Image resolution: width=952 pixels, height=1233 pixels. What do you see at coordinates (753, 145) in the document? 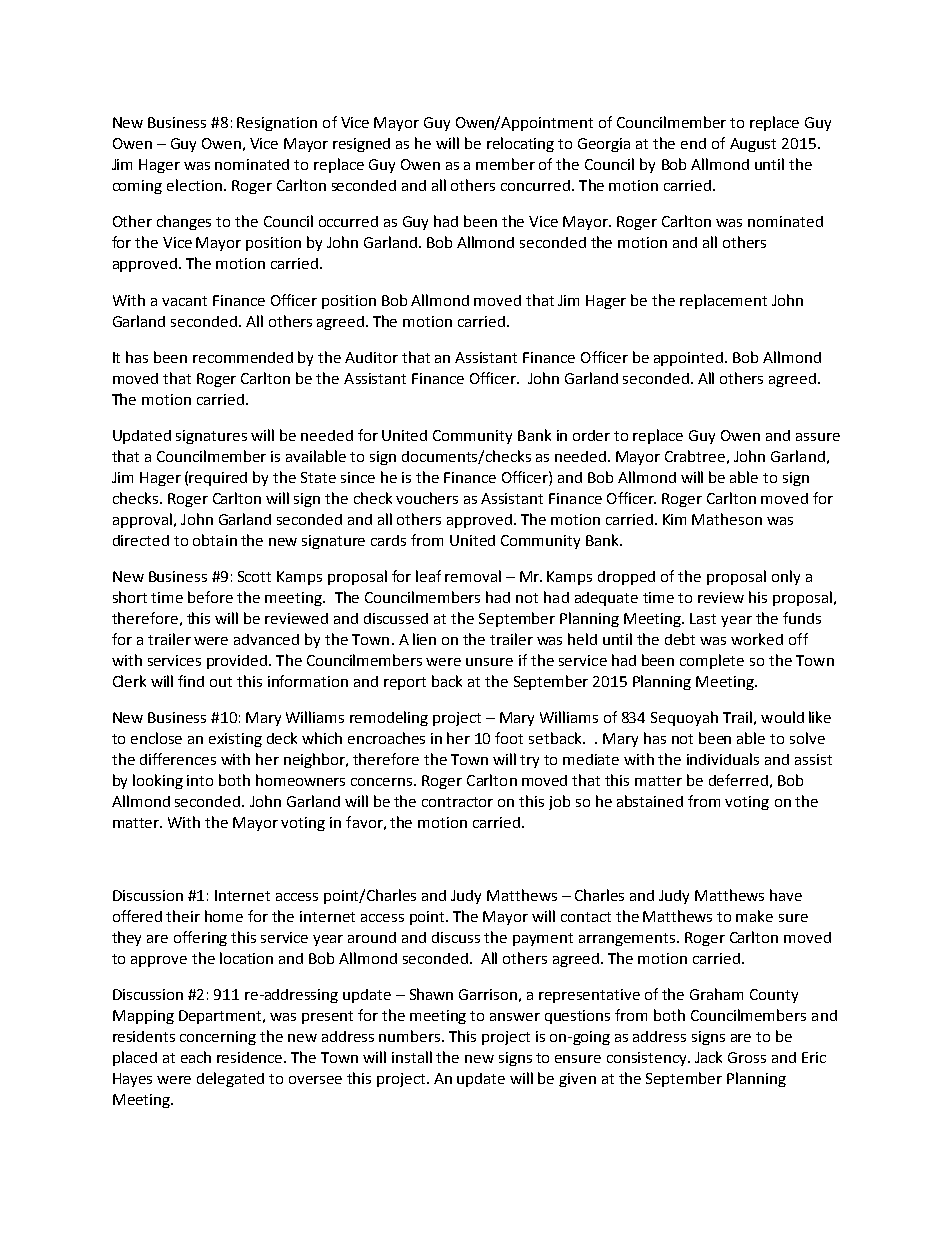
I see `August` at bounding box center [753, 145].
